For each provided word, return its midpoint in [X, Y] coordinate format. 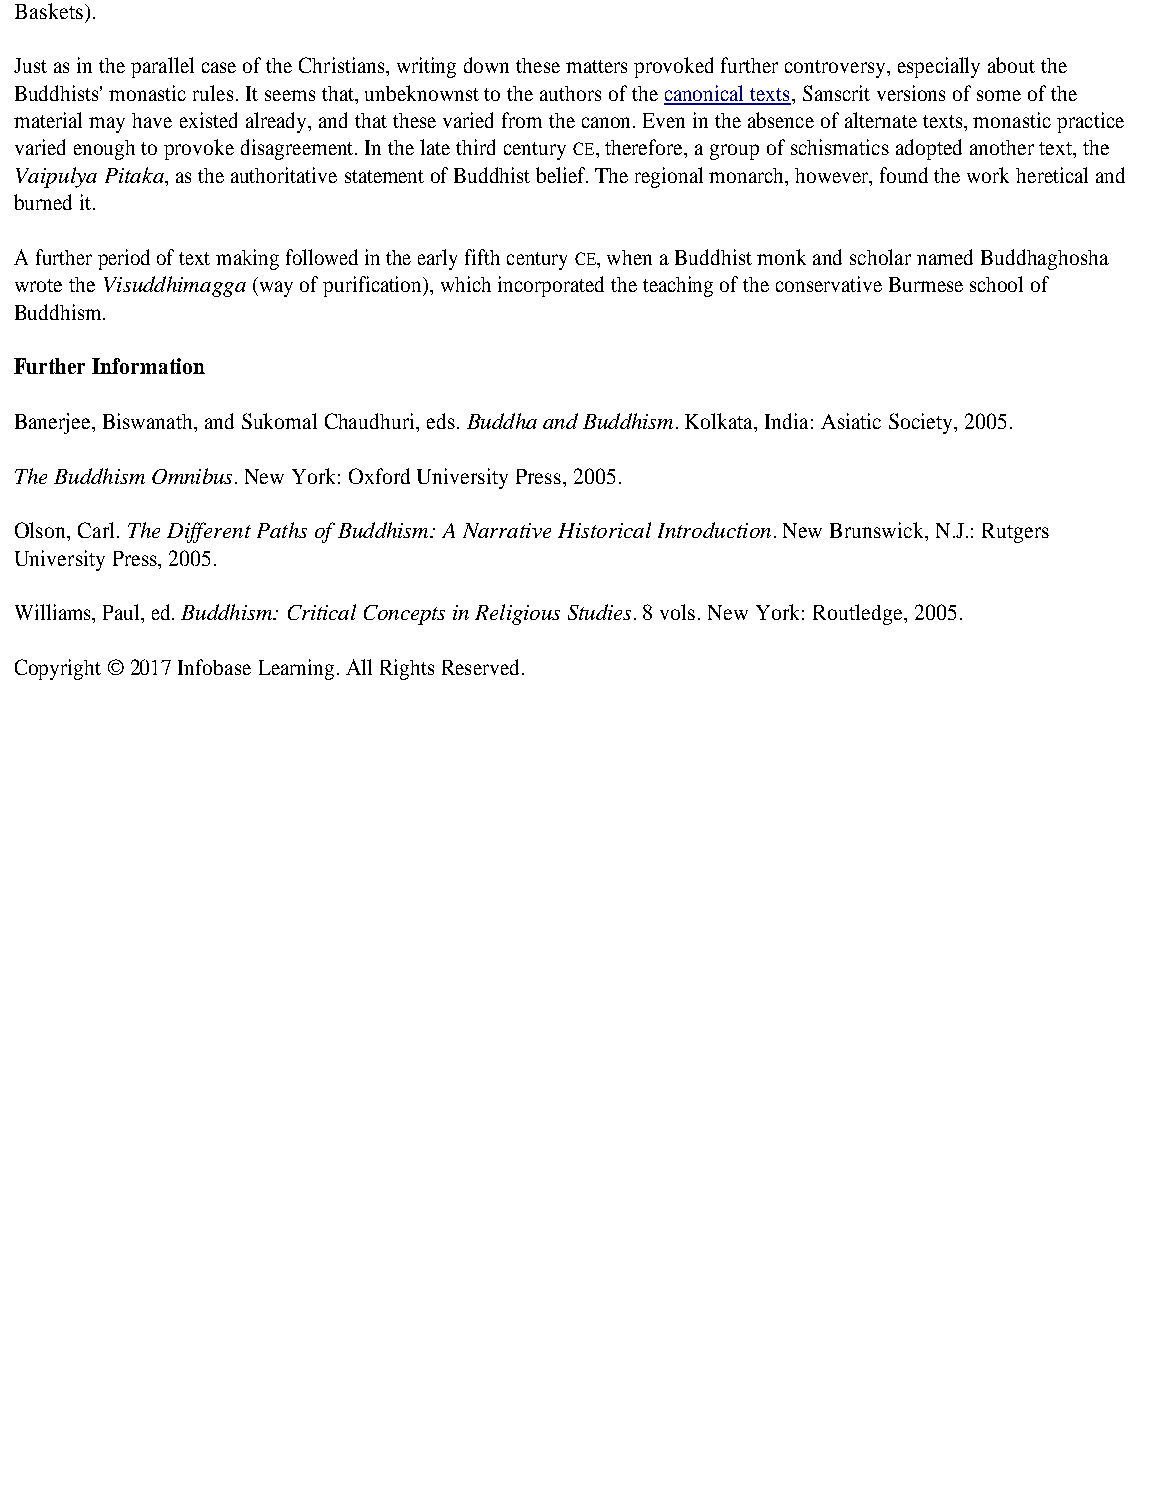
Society [922, 423]
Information [148, 366]
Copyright [58, 669]
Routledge [859, 614]
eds [441, 421]
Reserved [482, 667]
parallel [162, 67]
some [999, 95]
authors [570, 93]
